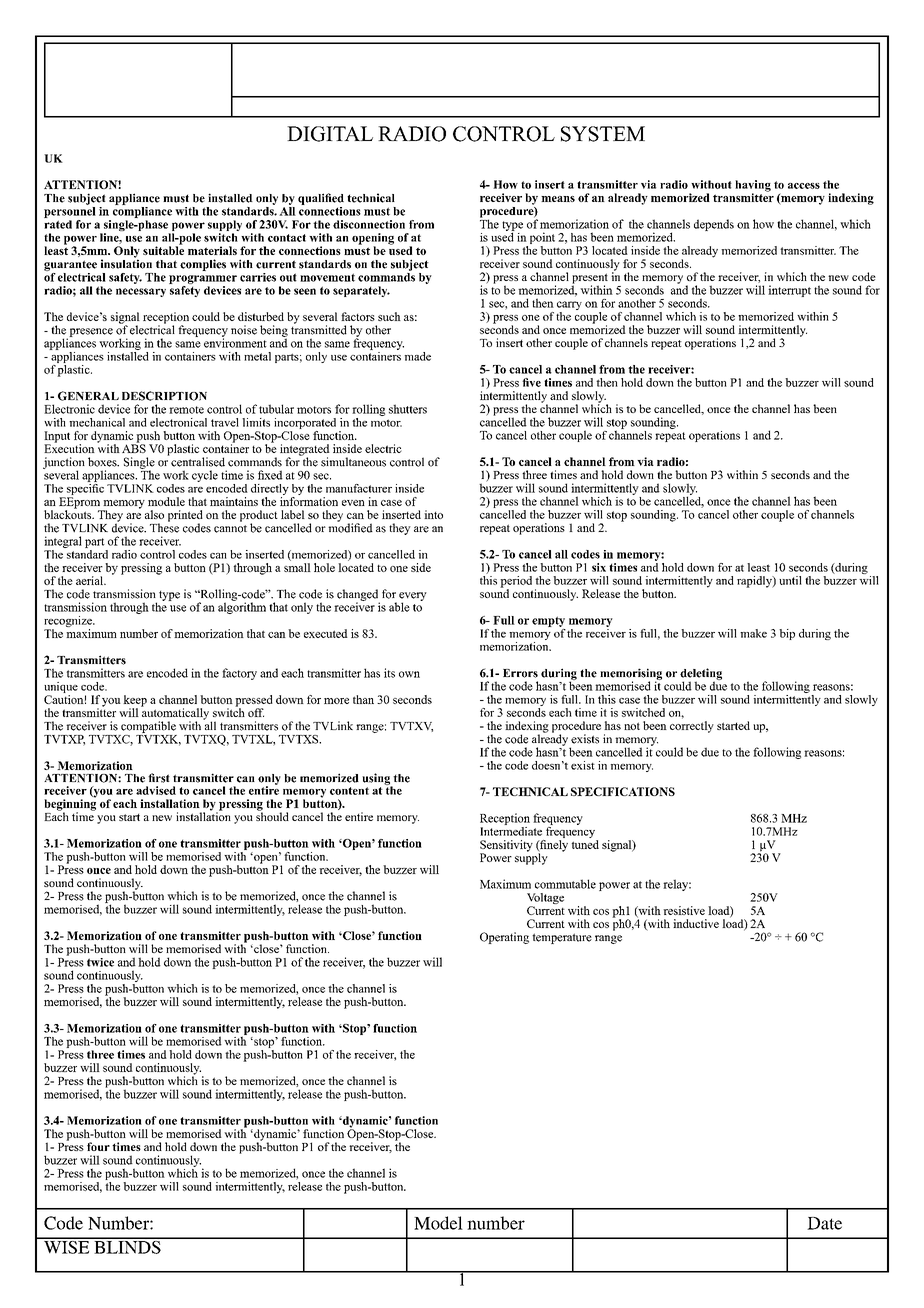 The width and height of the screenshot is (924, 1308). What do you see at coordinates (127, 1245) in the screenshot?
I see `BLINDS` at bounding box center [127, 1245].
